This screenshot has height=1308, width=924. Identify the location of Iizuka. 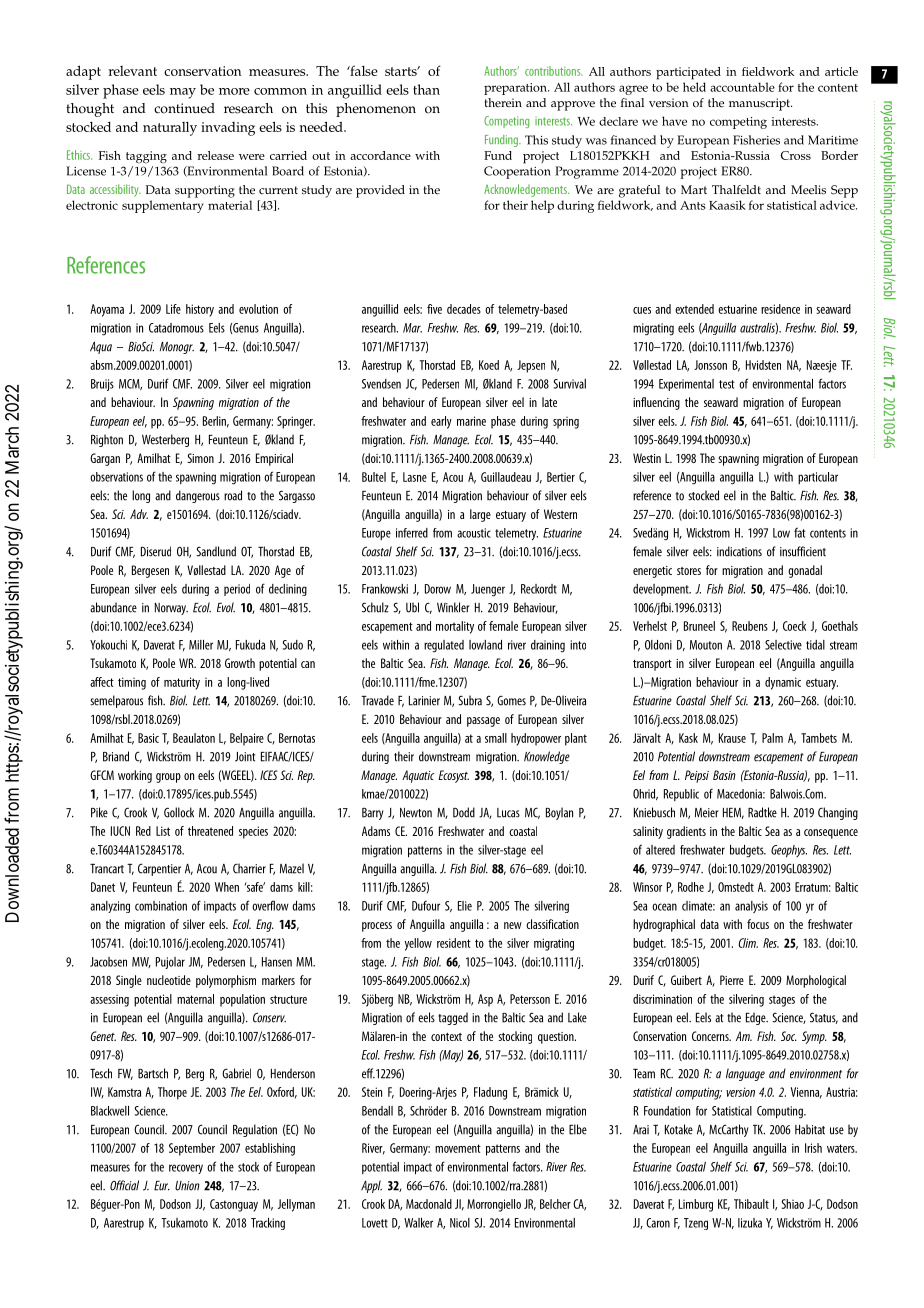
(750, 1223).
